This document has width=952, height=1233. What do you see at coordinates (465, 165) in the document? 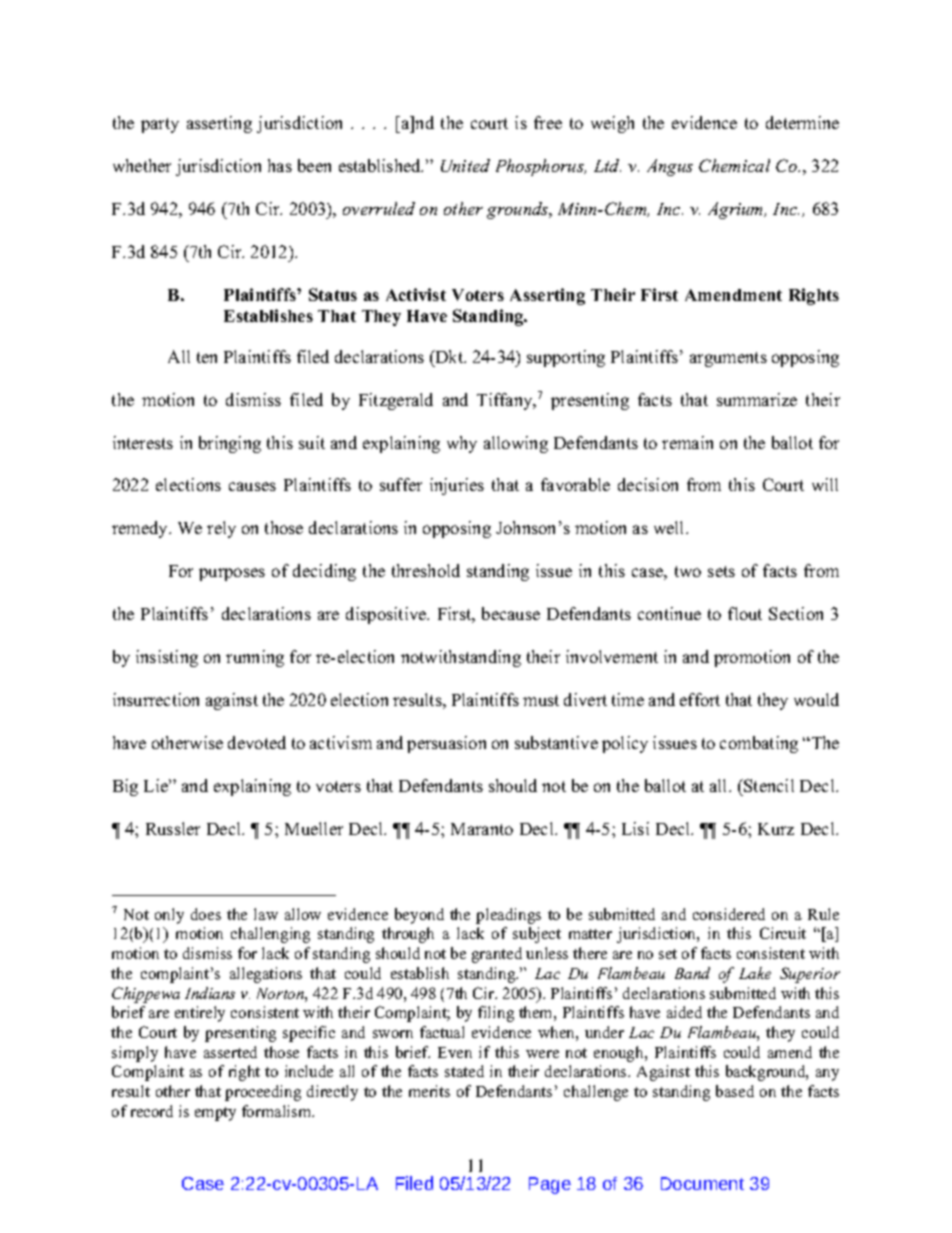
I see `United` at bounding box center [465, 165].
